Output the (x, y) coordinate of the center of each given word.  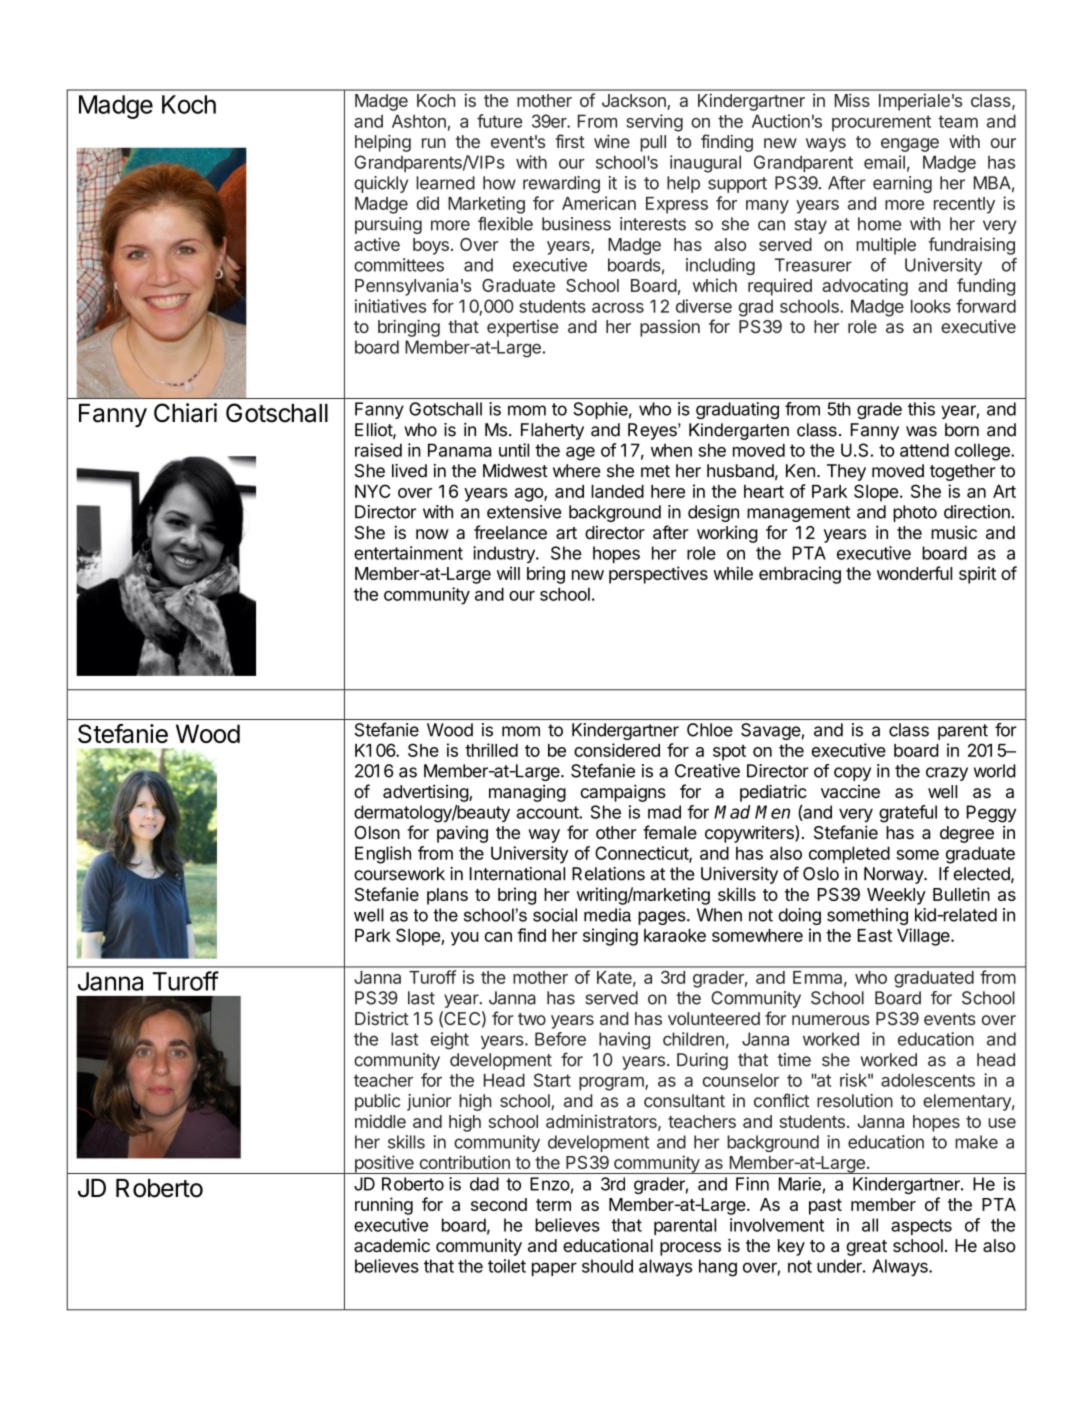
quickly (381, 184)
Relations (608, 874)
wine (612, 141)
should (607, 1266)
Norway (894, 875)
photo (915, 513)
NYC (373, 491)
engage (910, 145)
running (384, 1206)
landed (617, 491)
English (383, 855)
